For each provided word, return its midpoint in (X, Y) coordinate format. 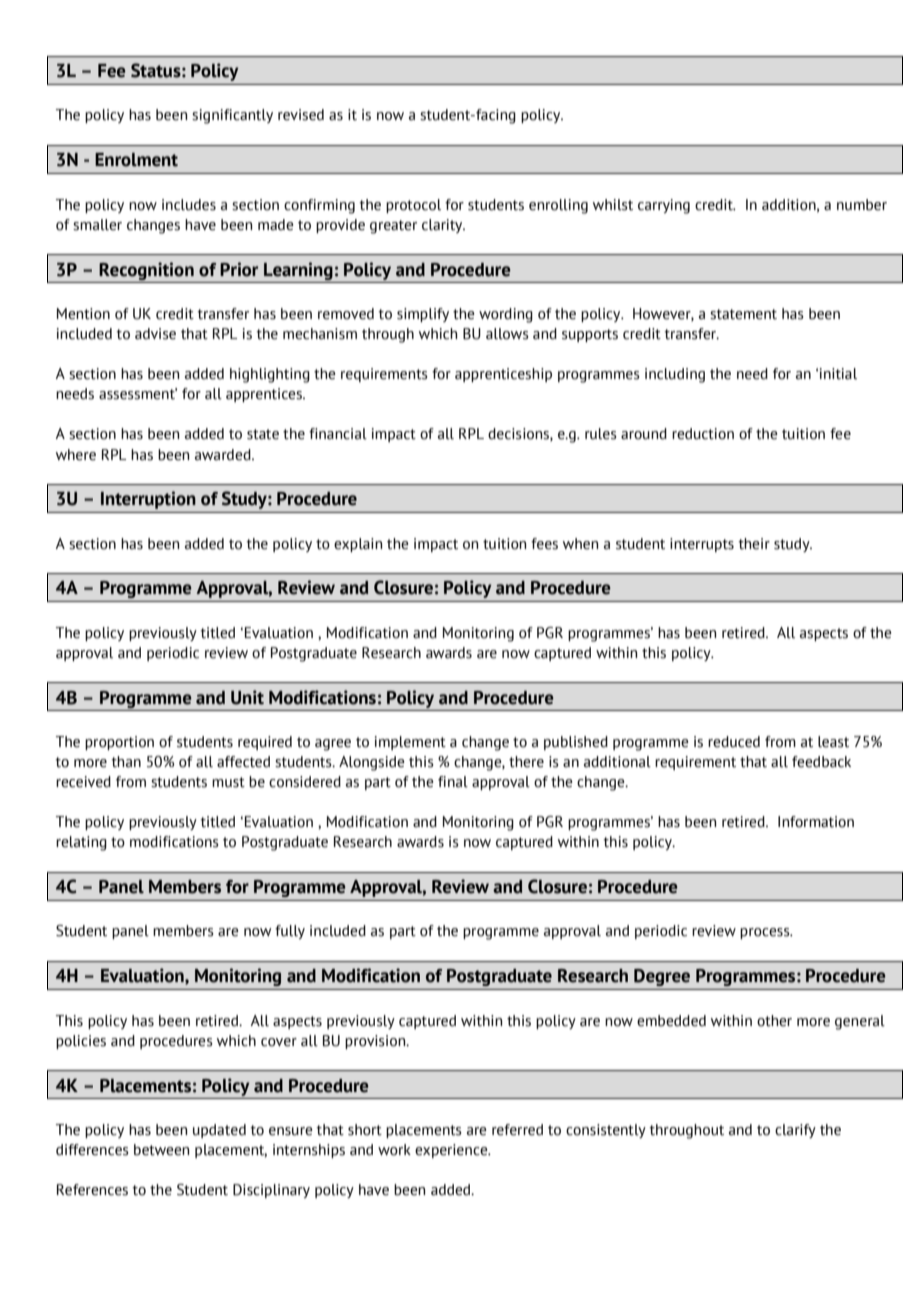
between (161, 1150)
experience (452, 1151)
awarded (224, 455)
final (453, 782)
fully (290, 932)
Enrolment (136, 160)
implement (410, 743)
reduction (703, 434)
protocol (413, 206)
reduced (734, 742)
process (766, 933)
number (862, 205)
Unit (247, 697)
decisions (519, 434)
